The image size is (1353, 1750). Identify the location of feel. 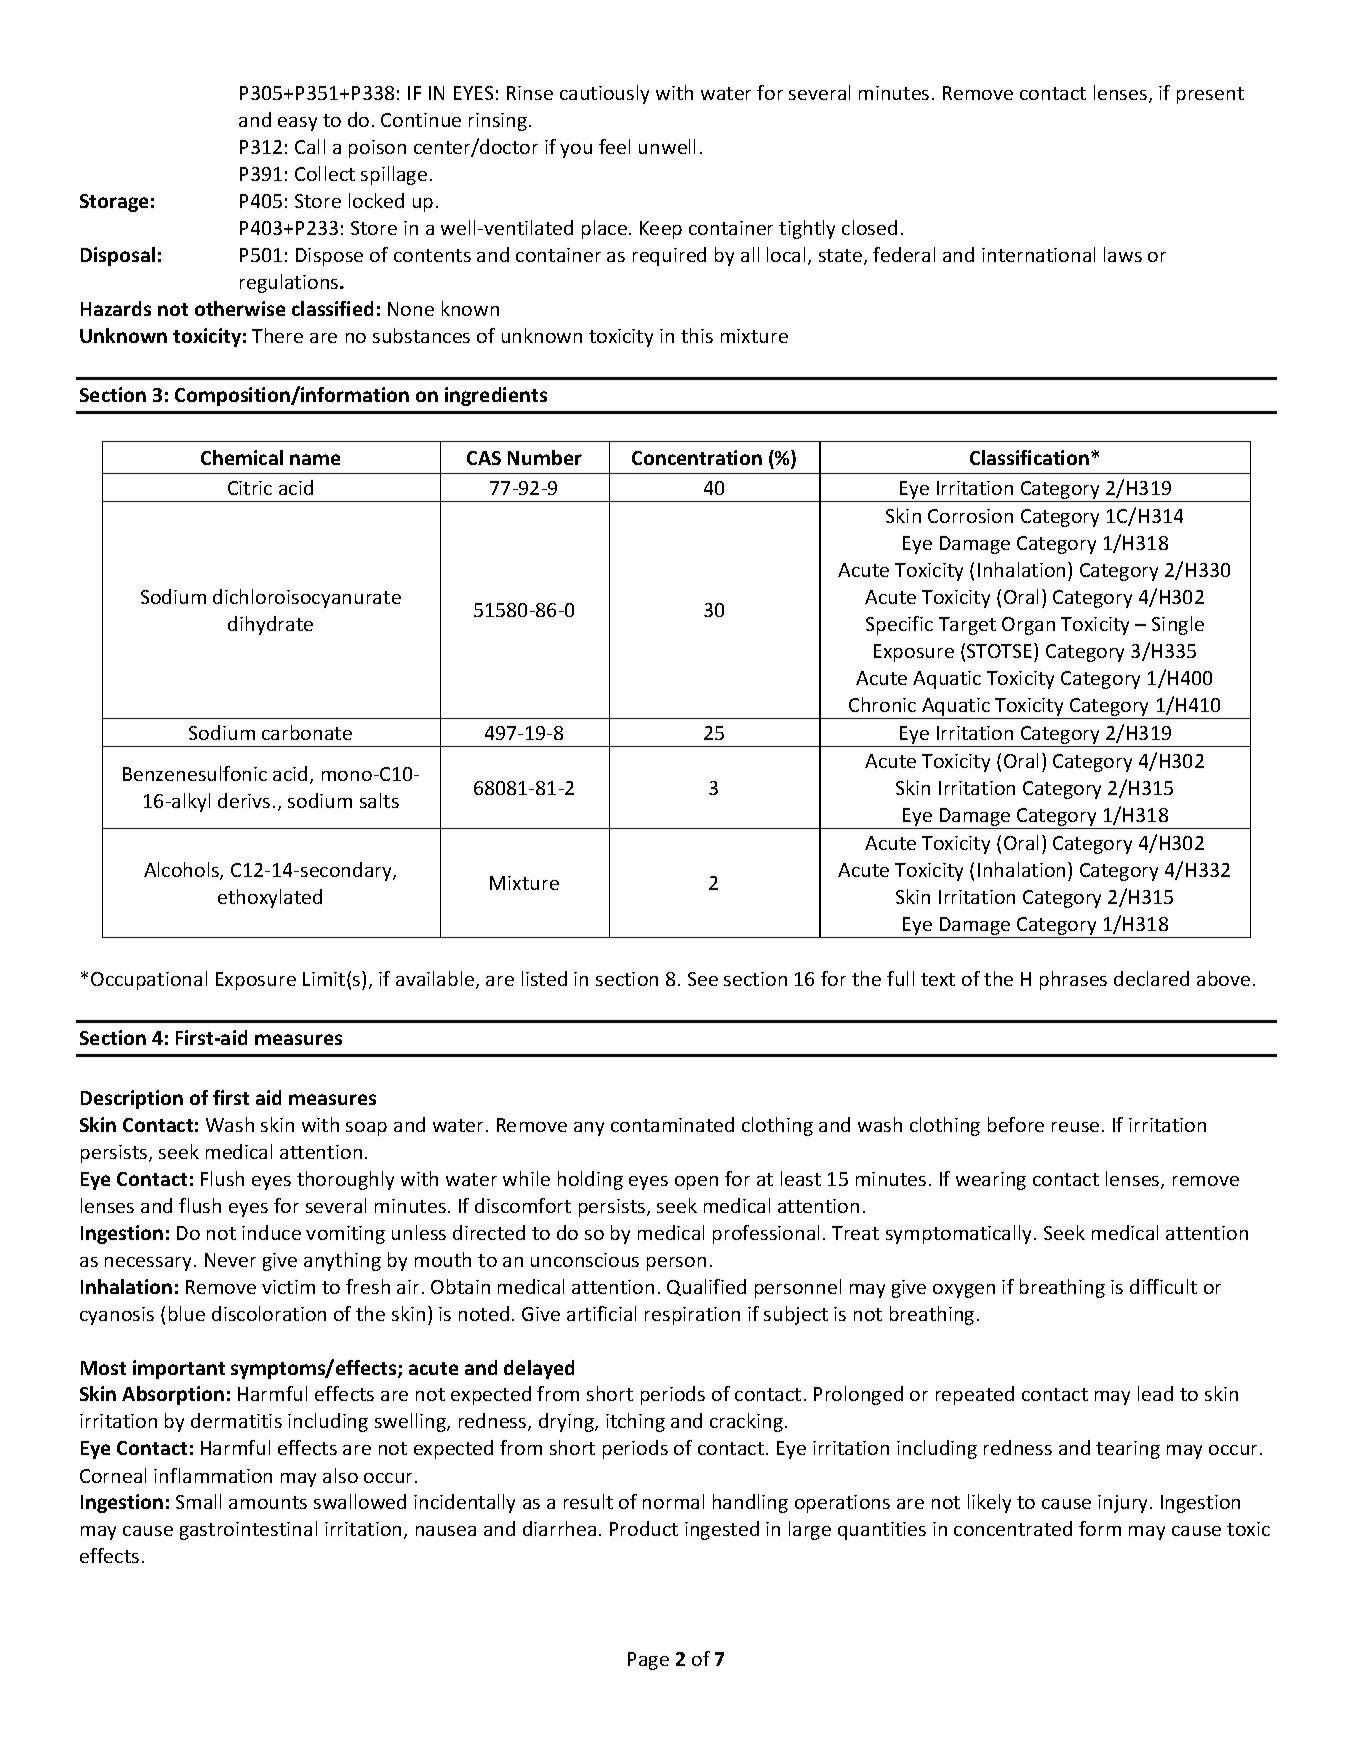
(614, 146).
